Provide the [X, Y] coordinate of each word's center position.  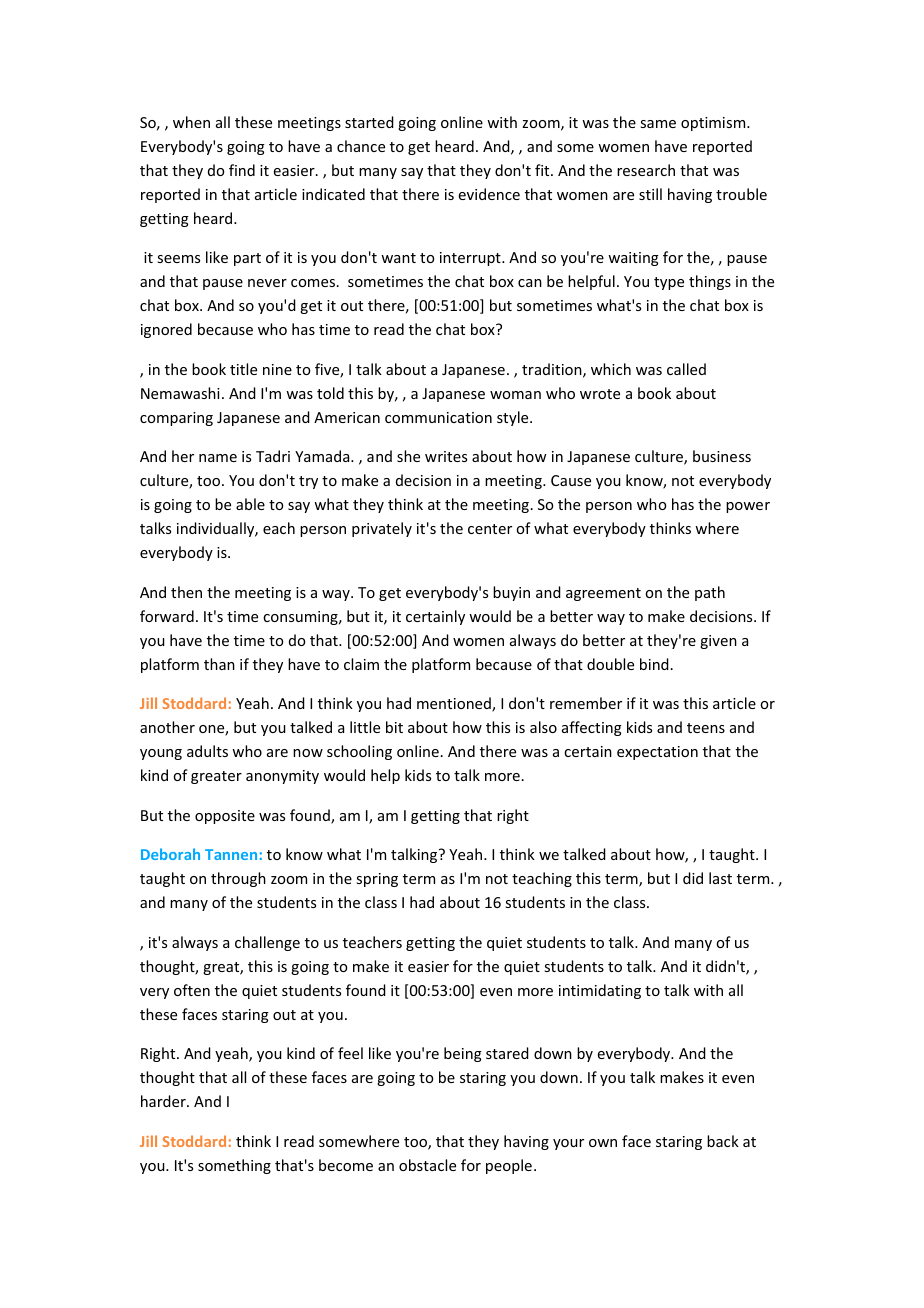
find [242, 170]
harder [164, 1101]
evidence [489, 194]
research [646, 170]
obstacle [427, 1165]
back [723, 1141]
